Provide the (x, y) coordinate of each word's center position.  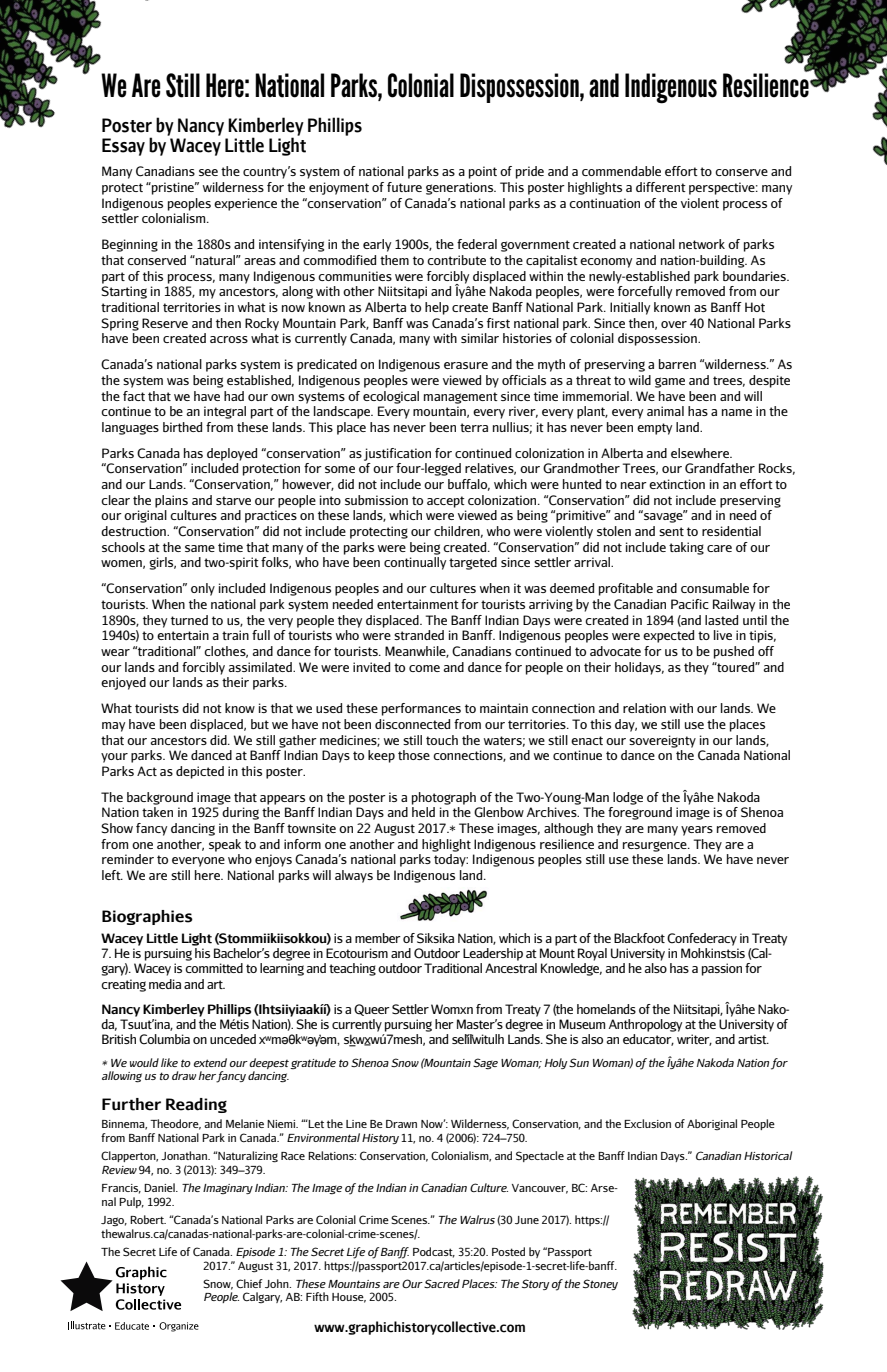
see (208, 172)
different (661, 187)
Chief (249, 1283)
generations (461, 188)
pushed (734, 652)
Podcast (434, 1252)
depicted (200, 772)
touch (442, 740)
